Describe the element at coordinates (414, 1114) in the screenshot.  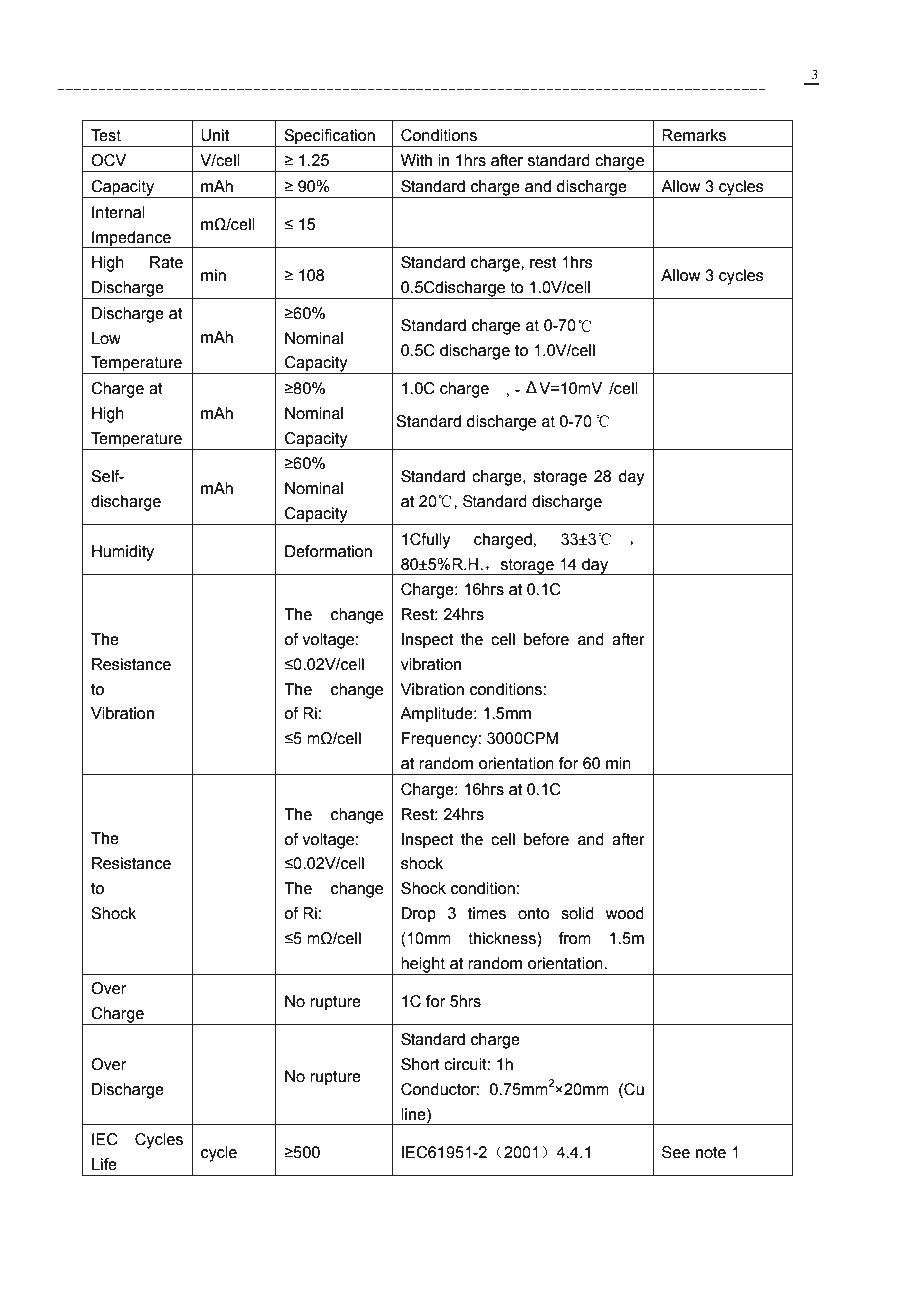
I see `line` at that location.
